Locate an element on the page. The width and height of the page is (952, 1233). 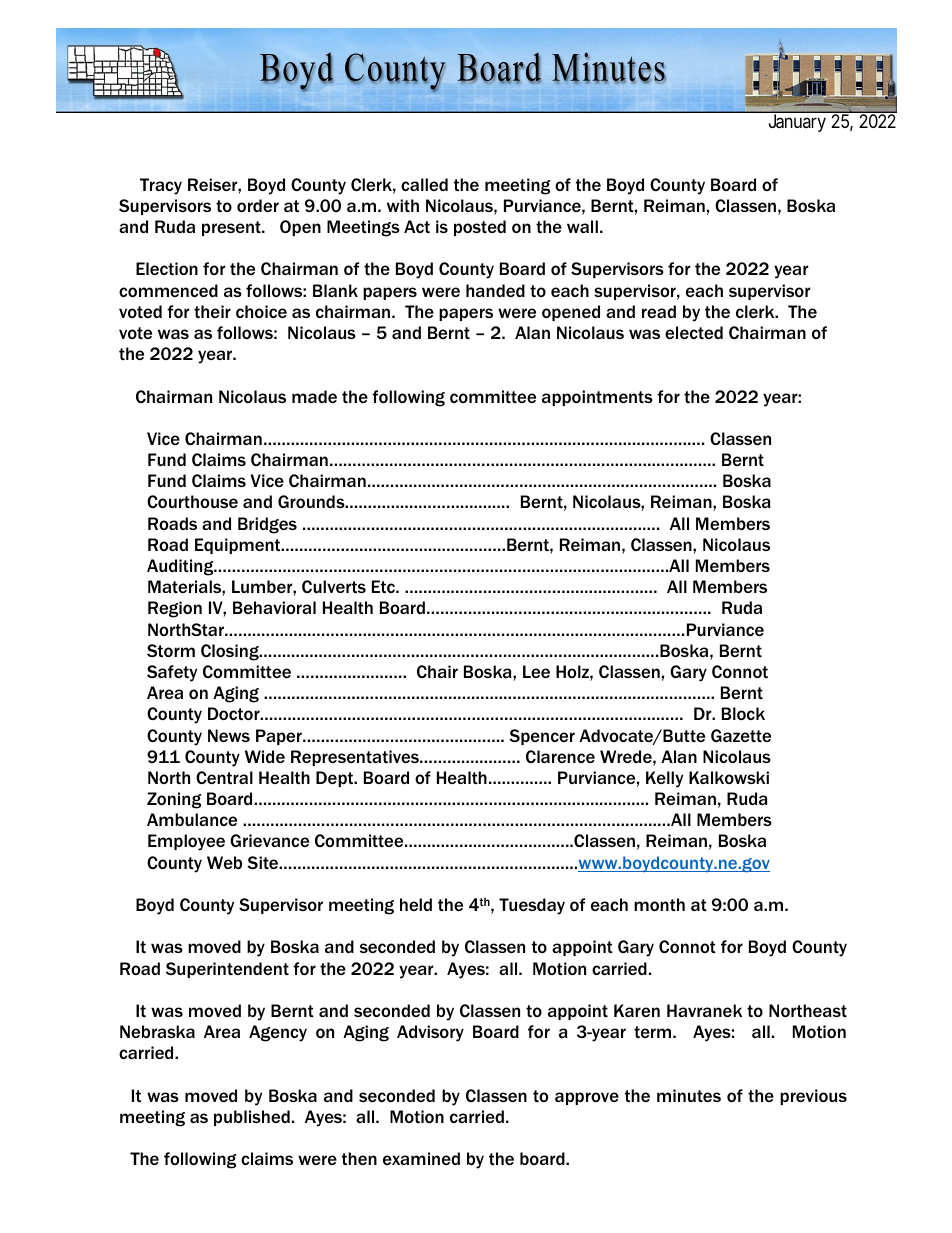
minutes is located at coordinates (689, 1095).
